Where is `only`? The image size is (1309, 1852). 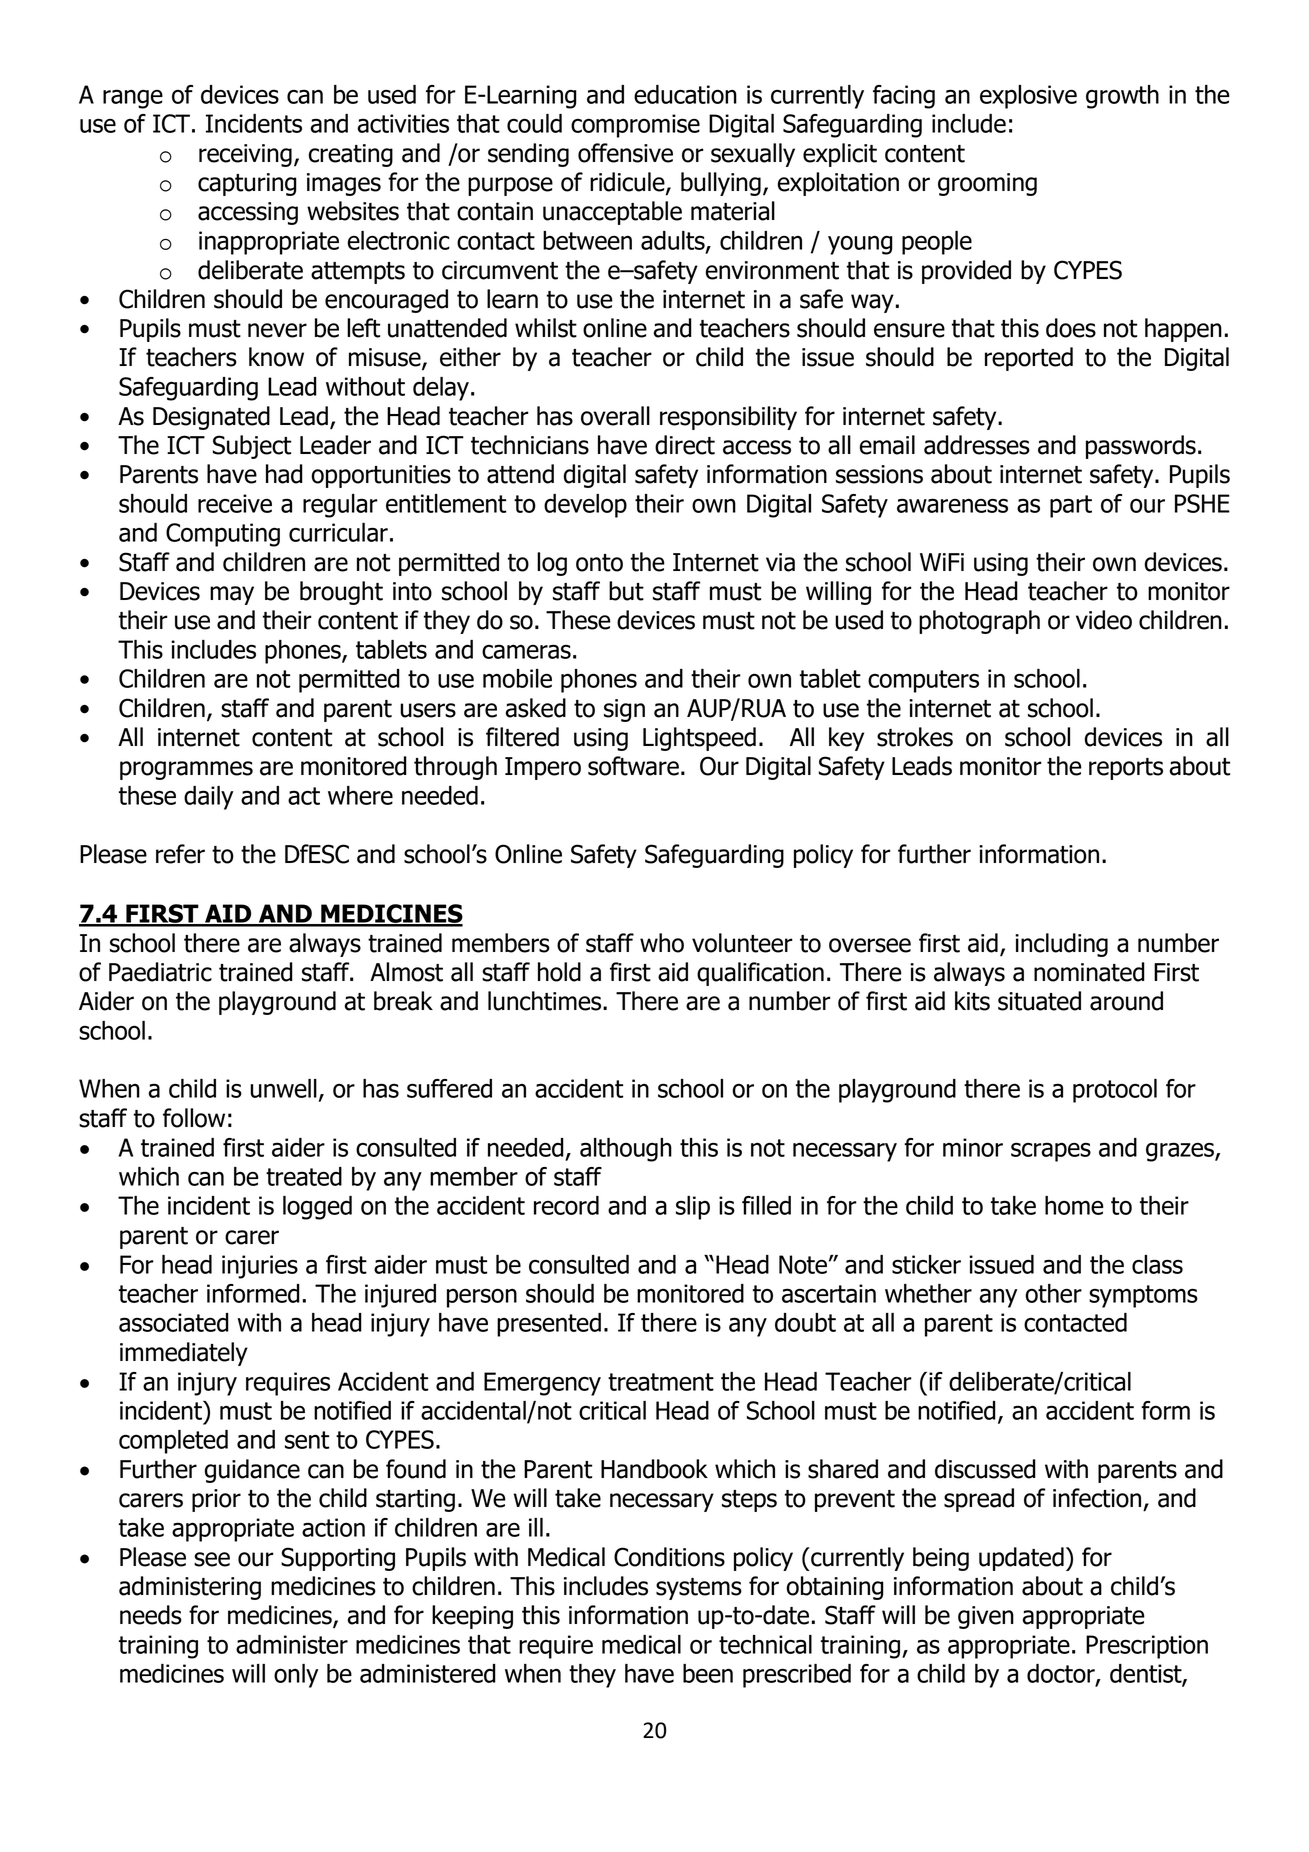 only is located at coordinates (296, 1676).
